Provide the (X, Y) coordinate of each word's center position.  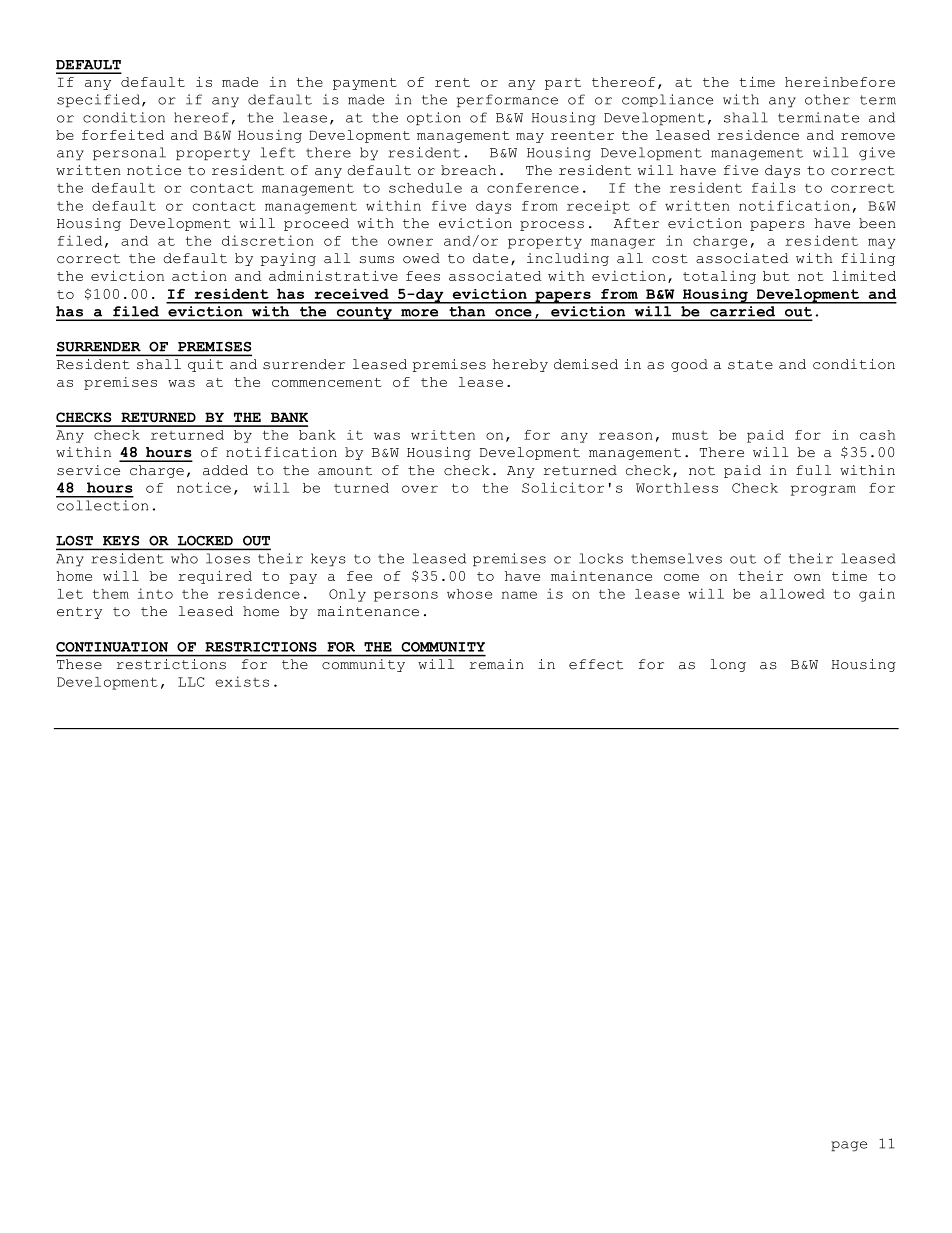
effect (596, 664)
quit (205, 365)
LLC (191, 682)
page (849, 1146)
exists (242, 681)
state (750, 365)
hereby (520, 365)
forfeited (123, 135)
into (155, 593)
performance (507, 101)
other (827, 99)
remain (496, 664)
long (728, 665)
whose (469, 594)
